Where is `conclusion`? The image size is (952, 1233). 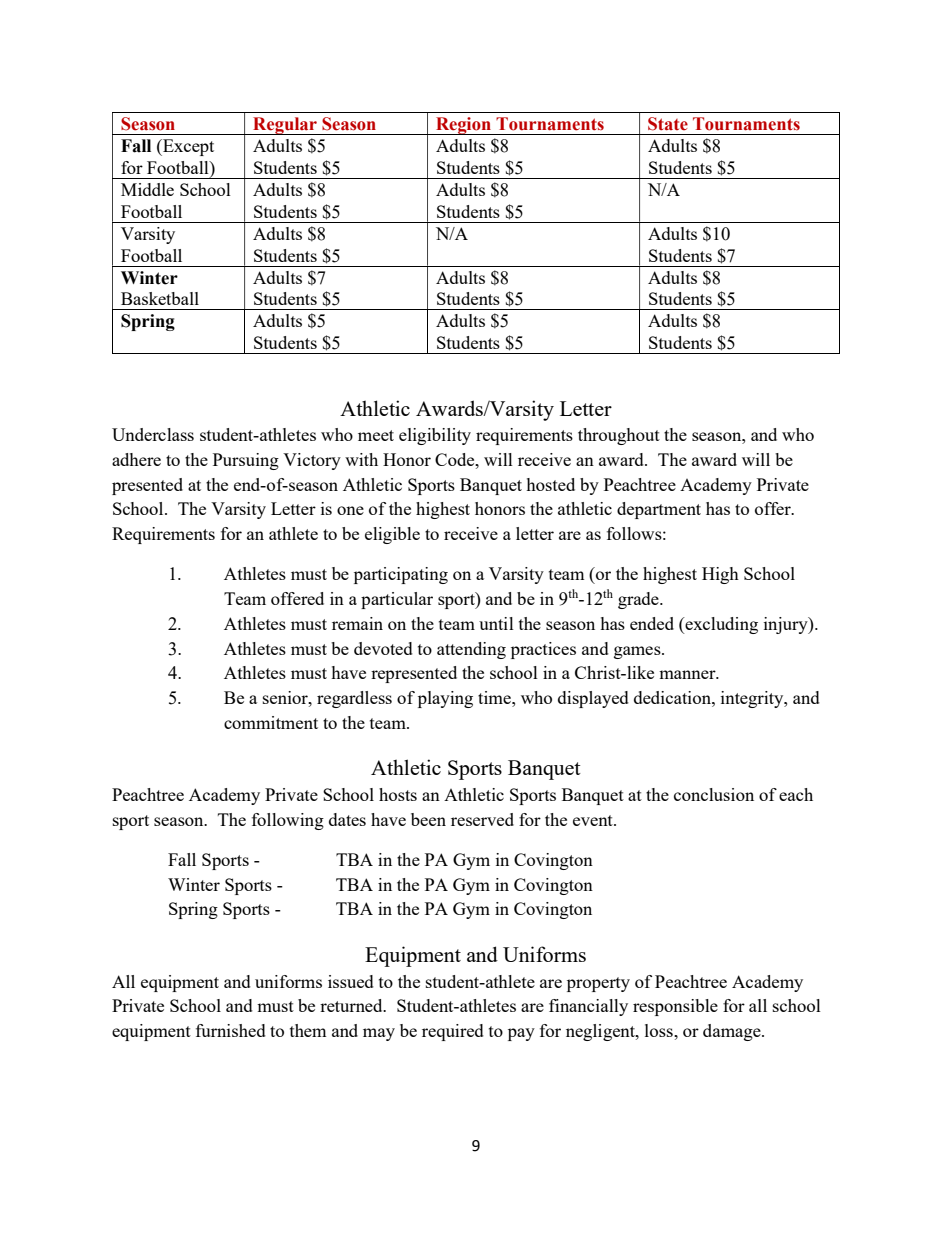 conclusion is located at coordinates (714, 794).
